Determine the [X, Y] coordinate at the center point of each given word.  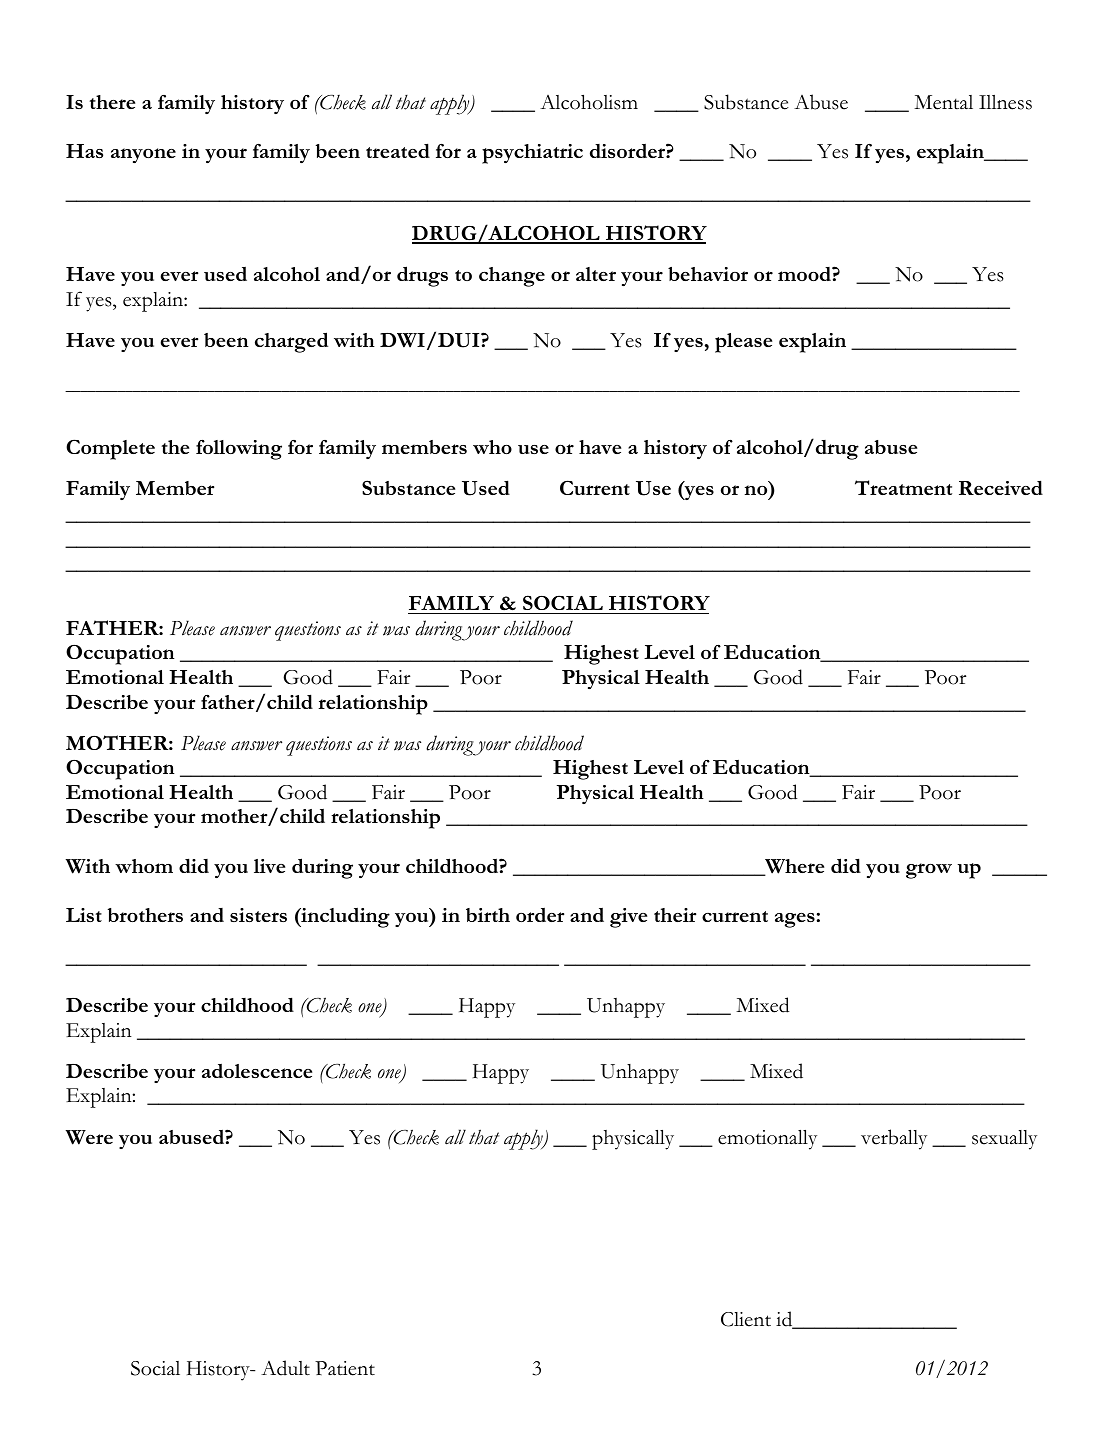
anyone [143, 155]
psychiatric [532, 154]
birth [488, 915]
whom [144, 866]
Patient [345, 1368]
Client [746, 1319]
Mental [943, 102]
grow [929, 871]
